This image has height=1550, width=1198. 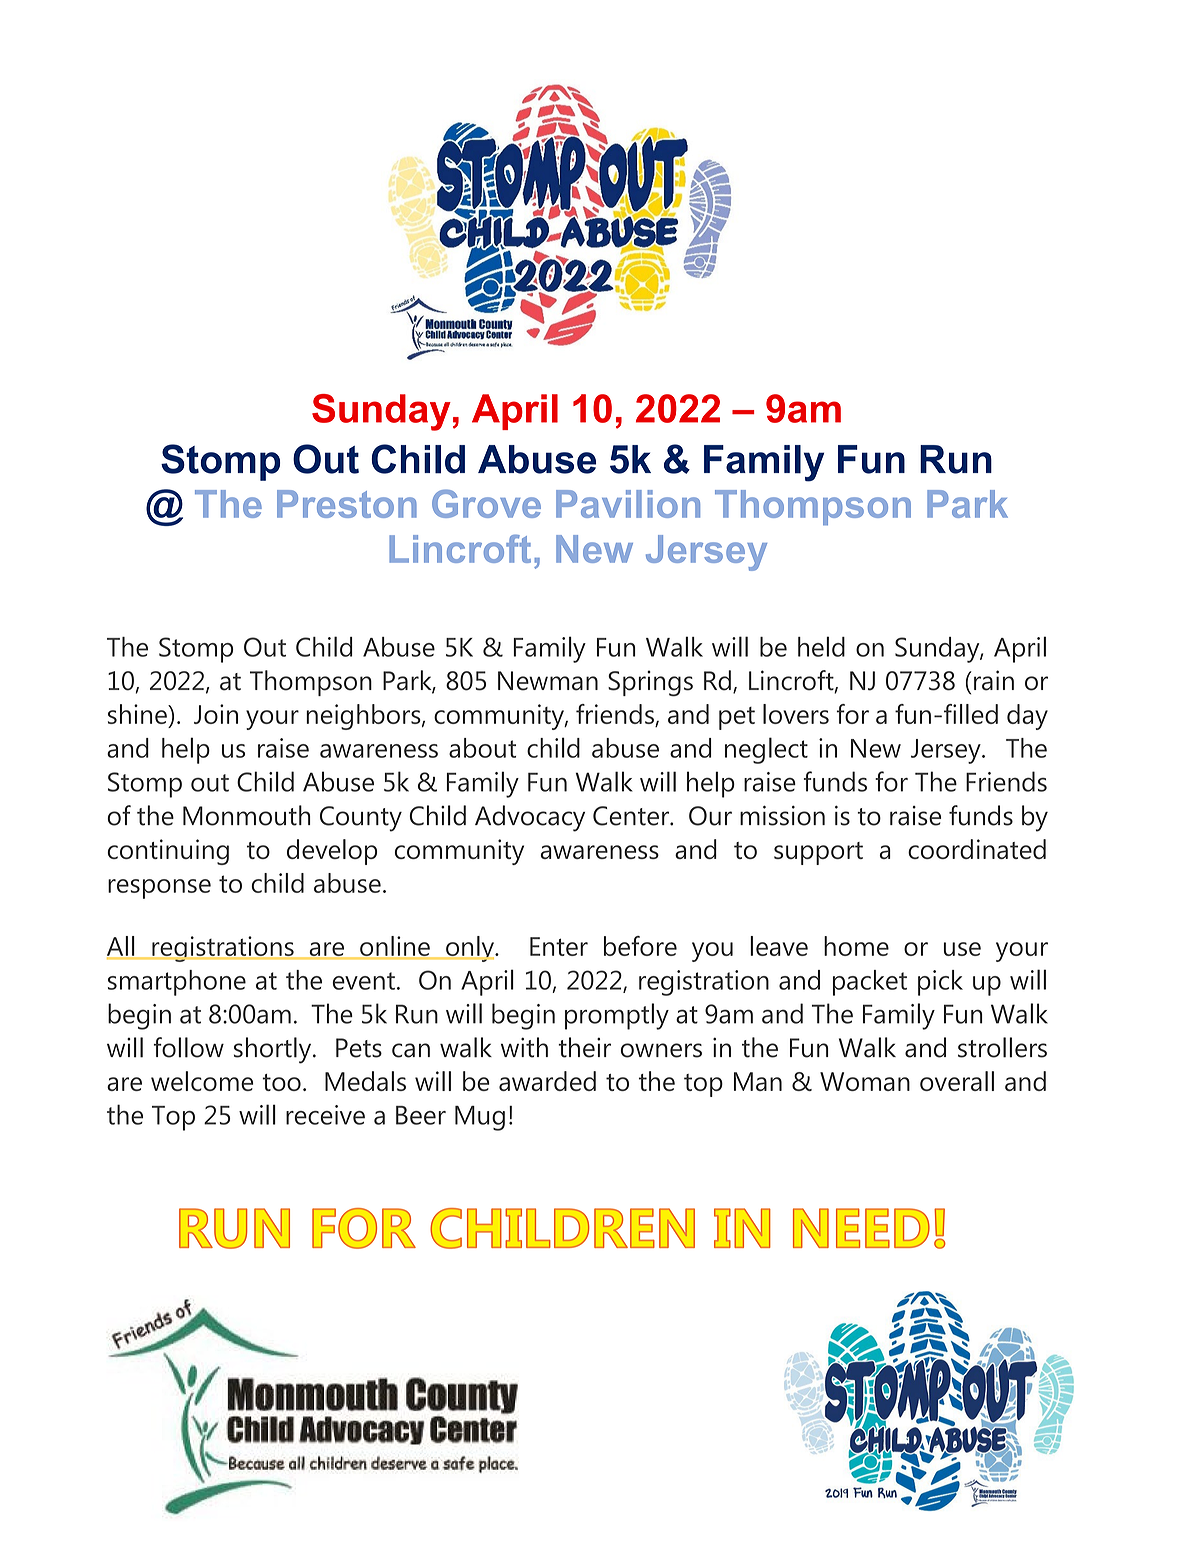 I want to click on mission, so click(x=782, y=815).
